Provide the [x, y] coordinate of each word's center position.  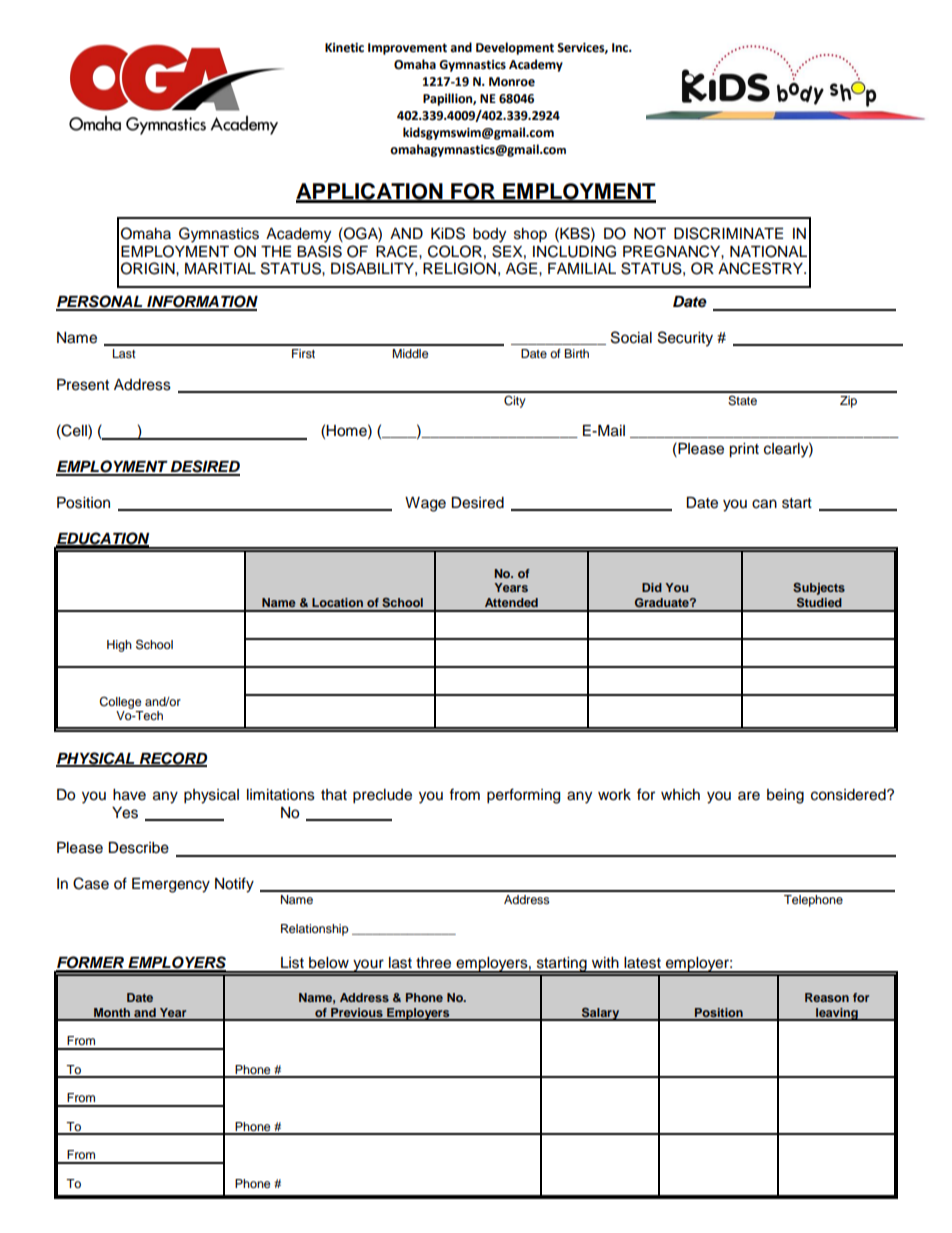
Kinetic [344, 48]
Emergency [171, 885]
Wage [425, 504]
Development [515, 48]
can [764, 504]
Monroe [512, 82]
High [119, 646]
